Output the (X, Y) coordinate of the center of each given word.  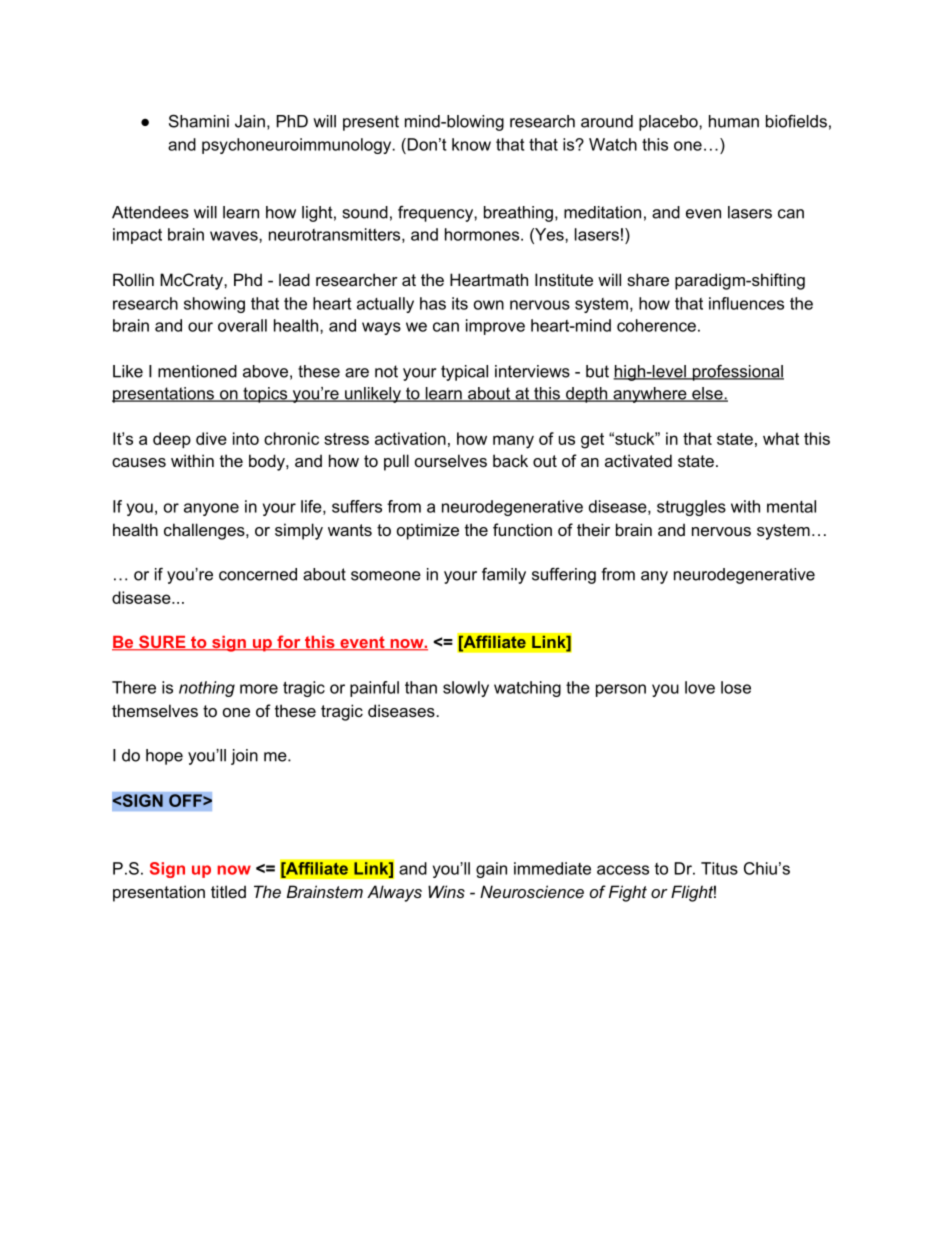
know (471, 144)
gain (491, 870)
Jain (250, 121)
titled (228, 891)
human (734, 121)
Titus (719, 868)
